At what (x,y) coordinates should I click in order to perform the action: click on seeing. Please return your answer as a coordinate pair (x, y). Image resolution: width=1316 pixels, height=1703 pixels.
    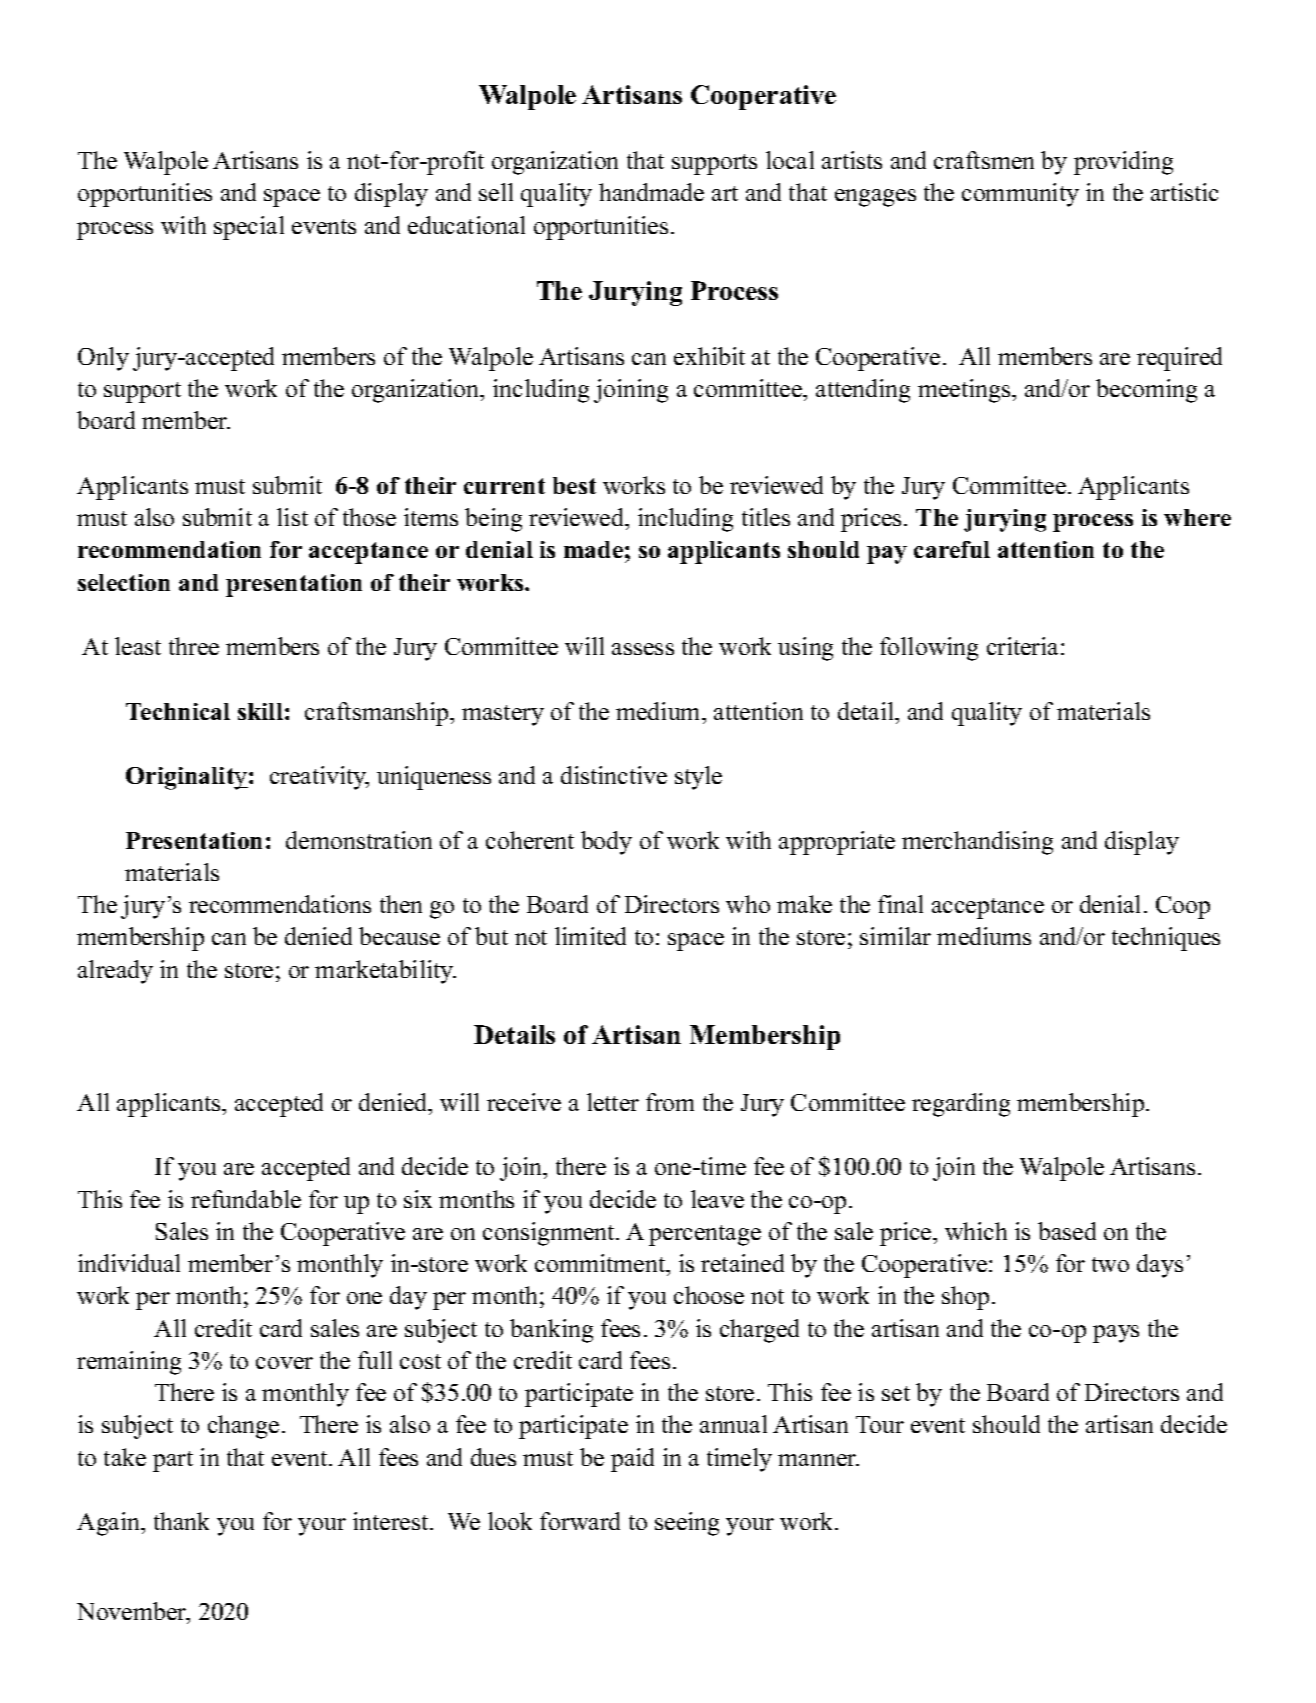
    Looking at the image, I should click on (687, 1524).
